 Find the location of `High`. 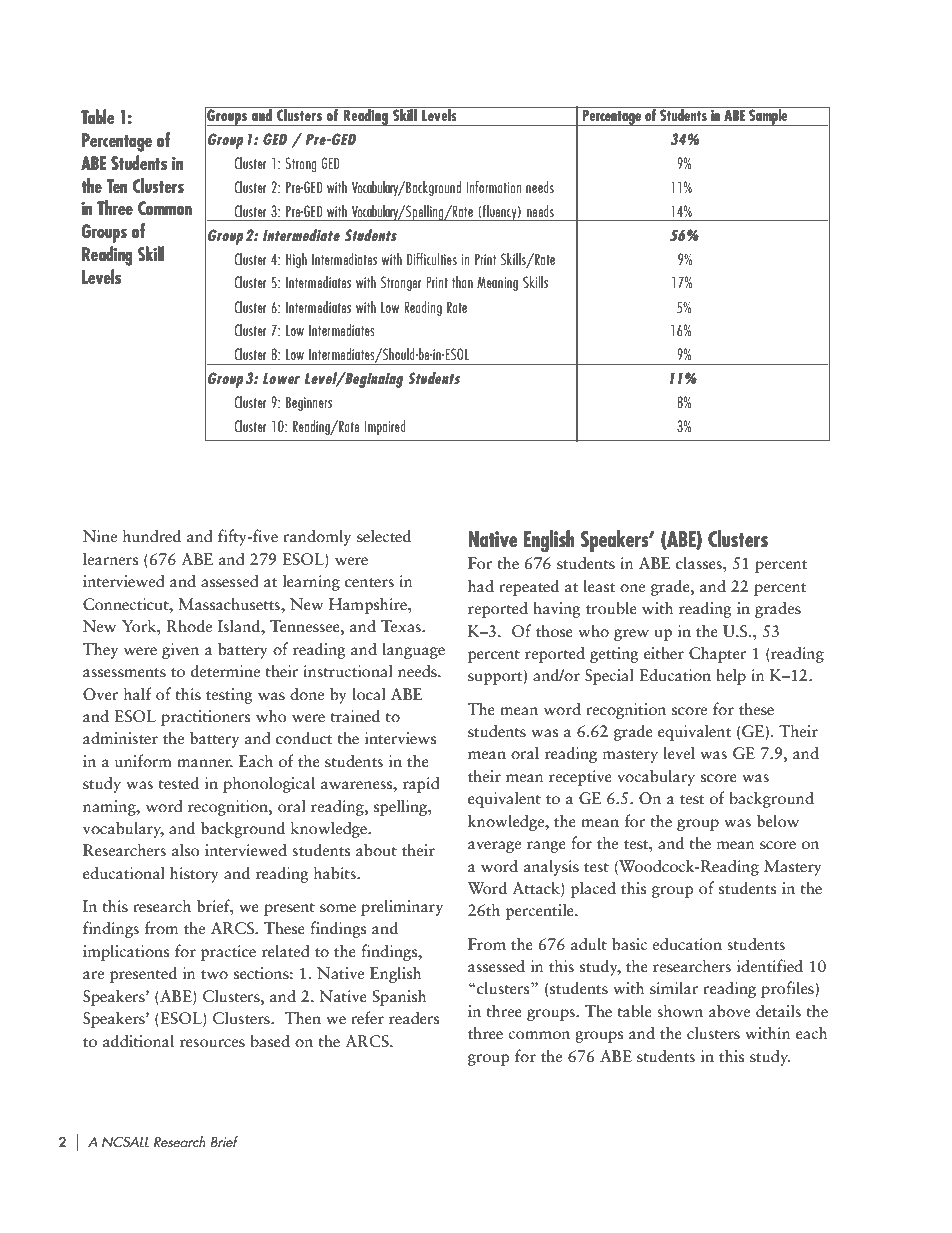

High is located at coordinates (296, 260).
